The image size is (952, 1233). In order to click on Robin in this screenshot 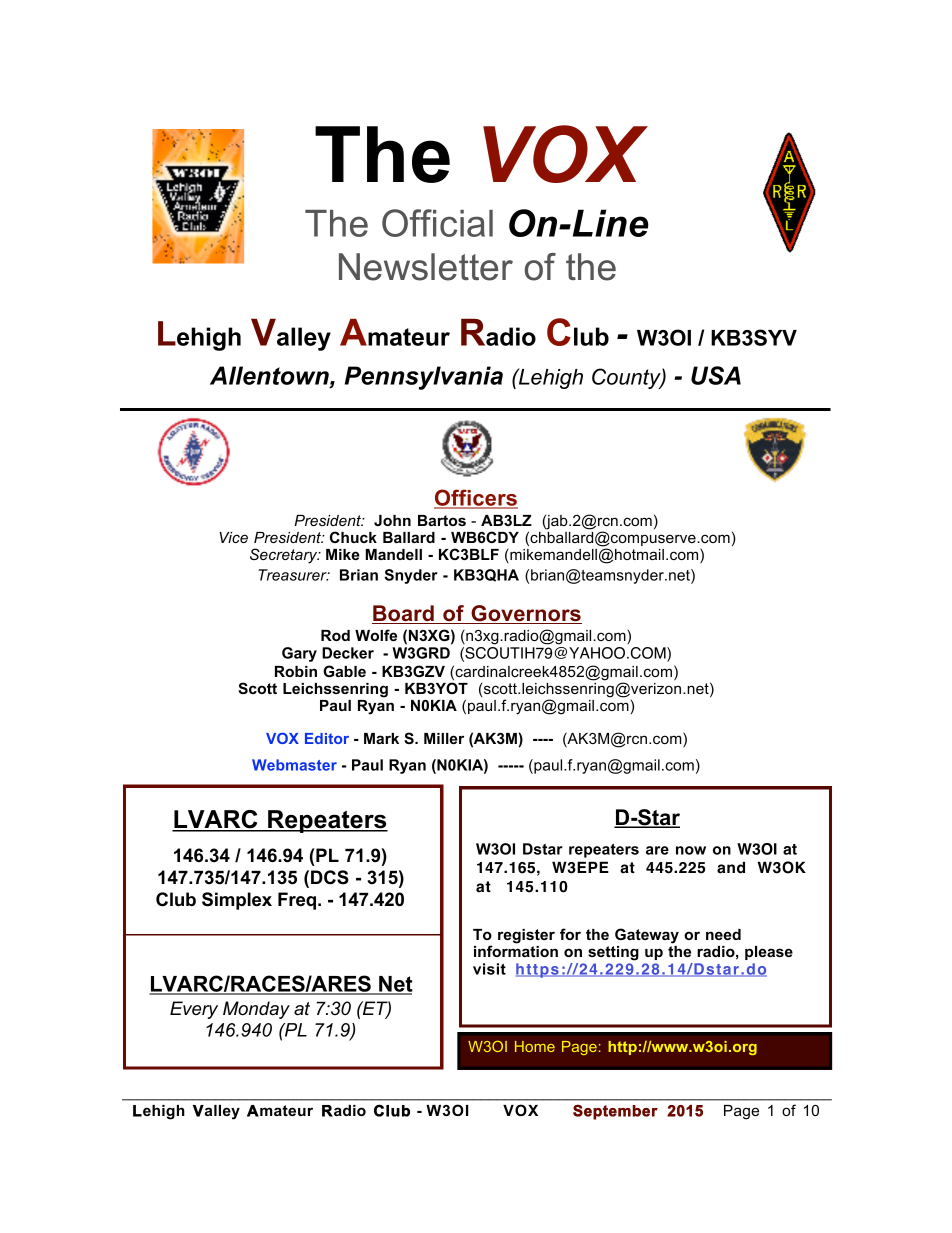, I will do `click(296, 671)`.
